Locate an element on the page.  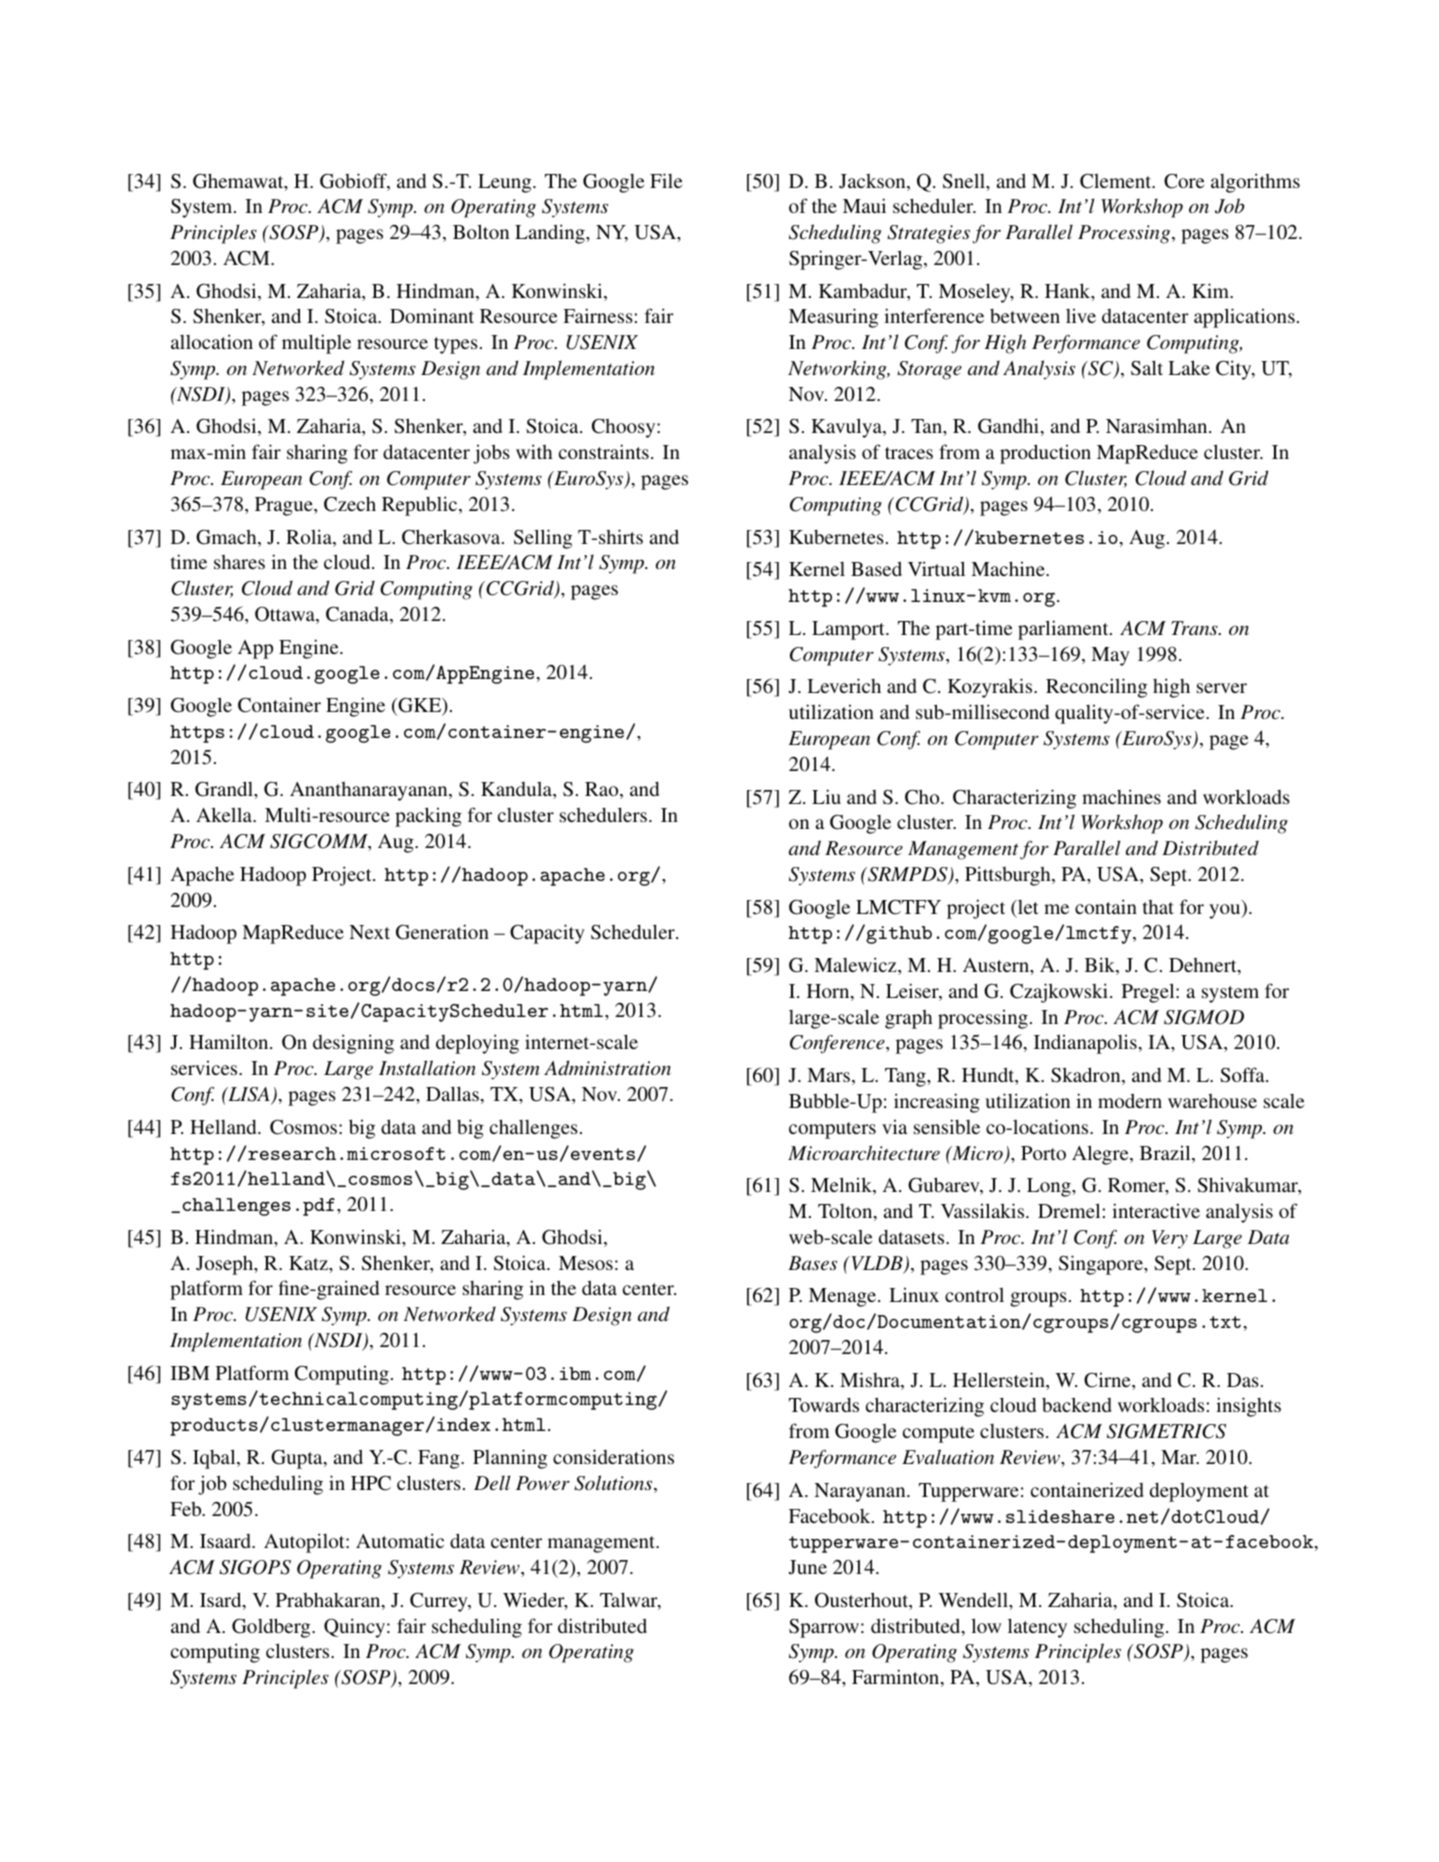
Ghemawat is located at coordinates (239, 182).
